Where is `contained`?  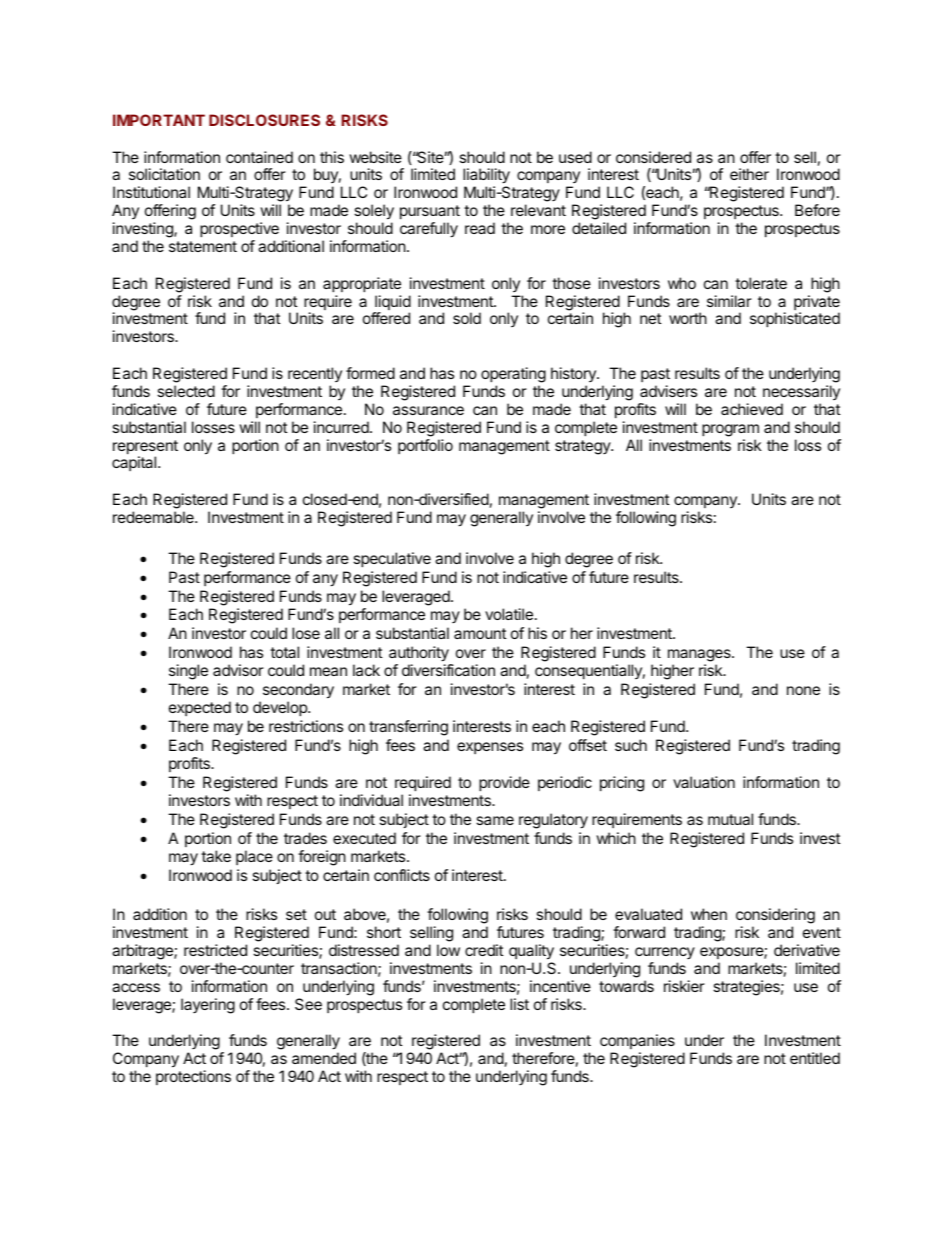
contained is located at coordinates (259, 157).
